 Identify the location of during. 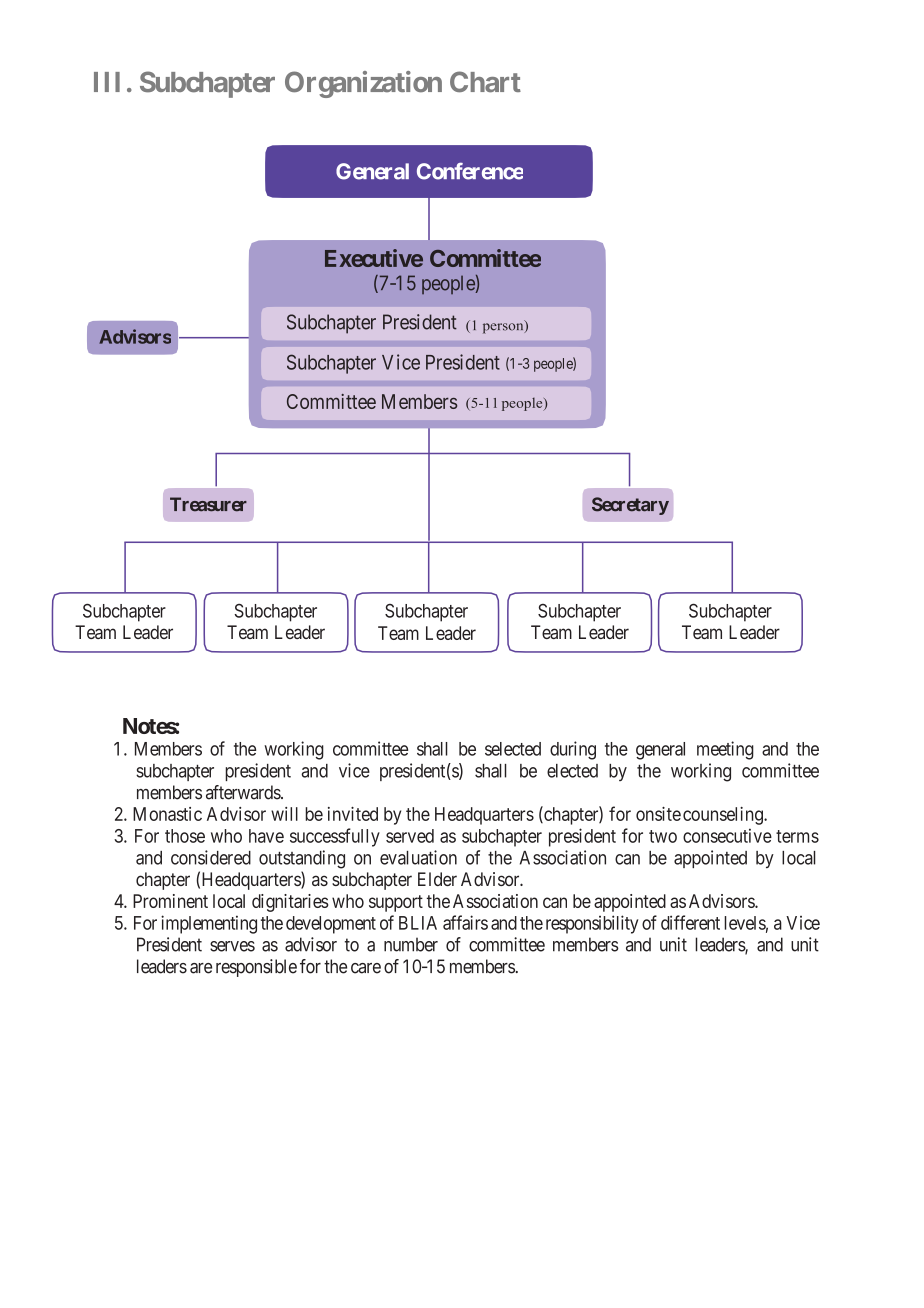
(573, 750).
